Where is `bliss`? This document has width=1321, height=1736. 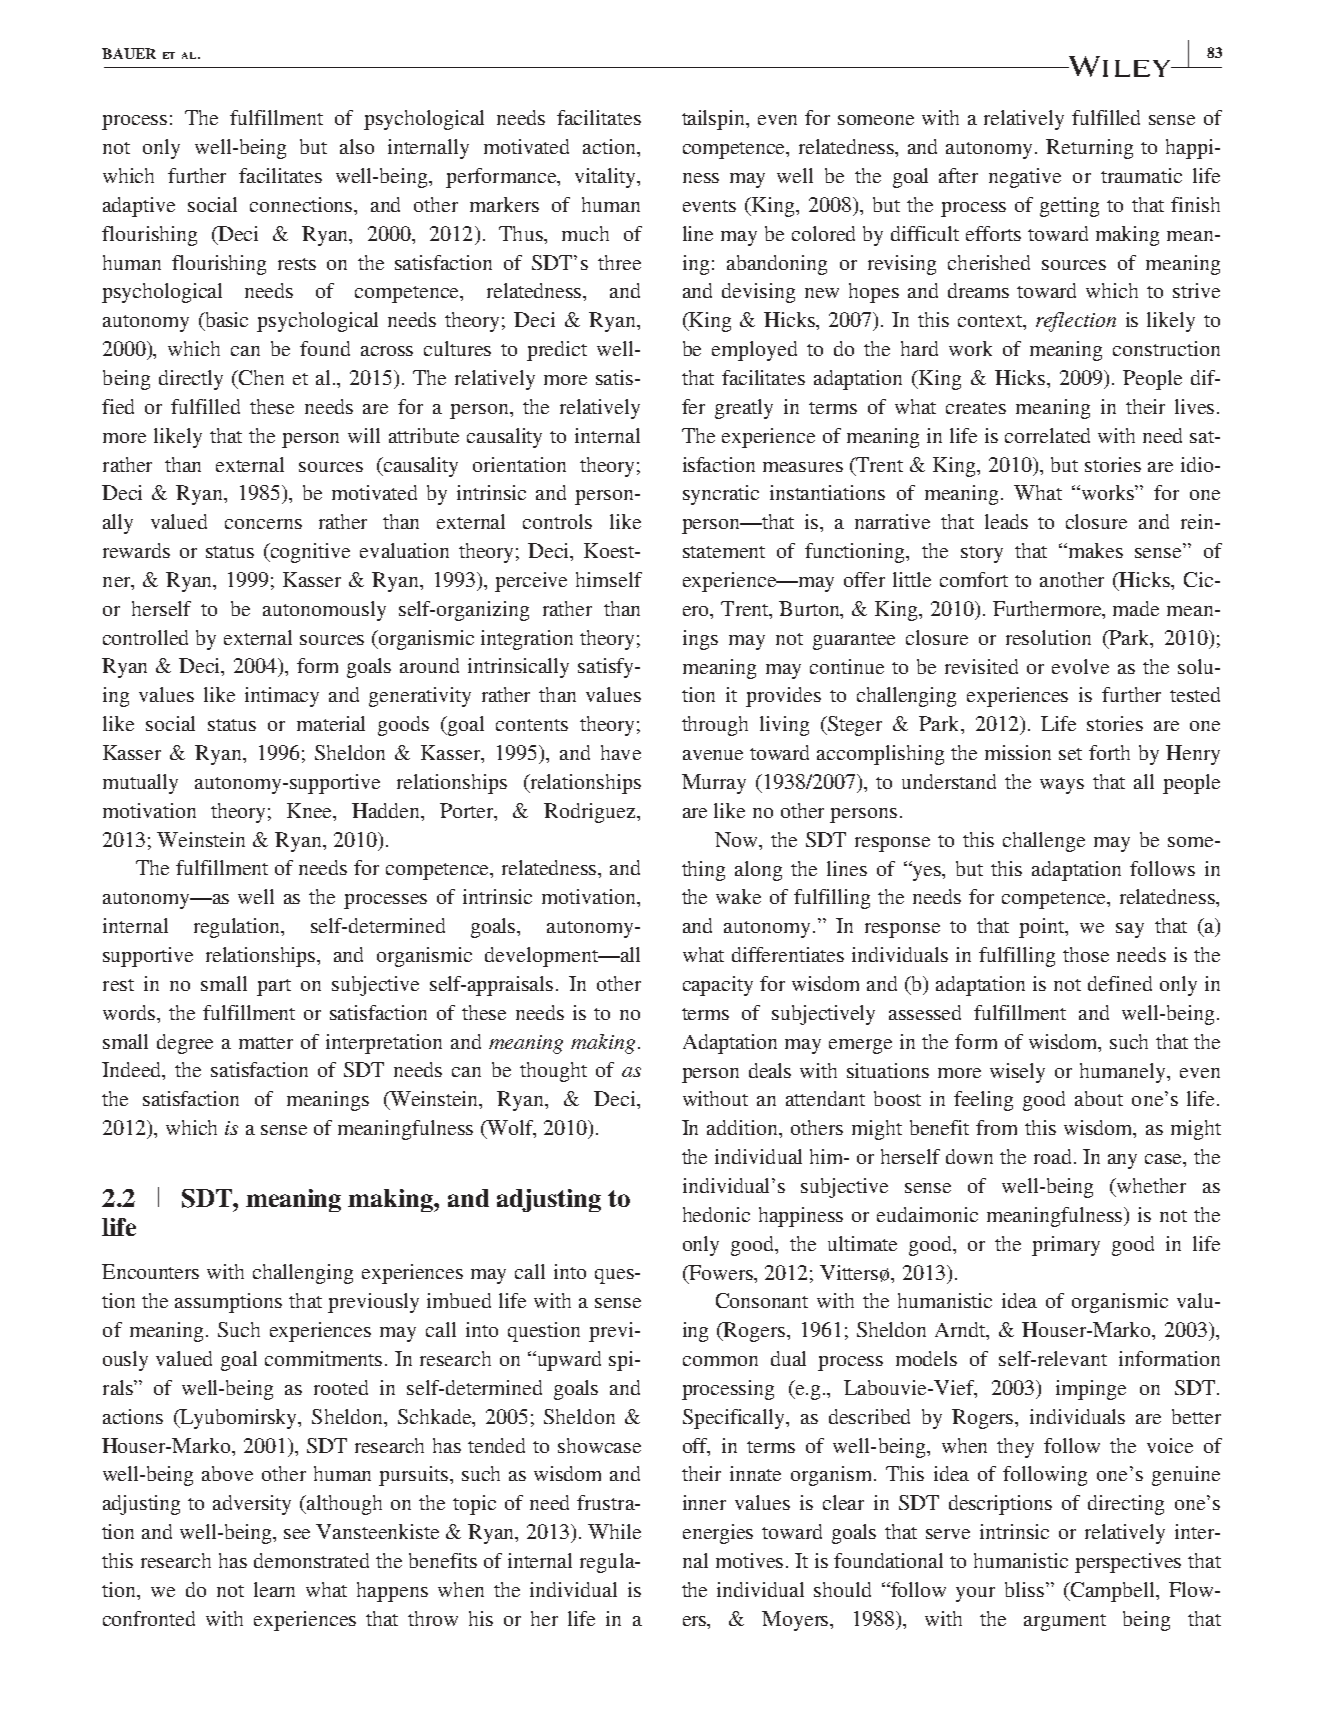
bliss is located at coordinates (1024, 1589).
